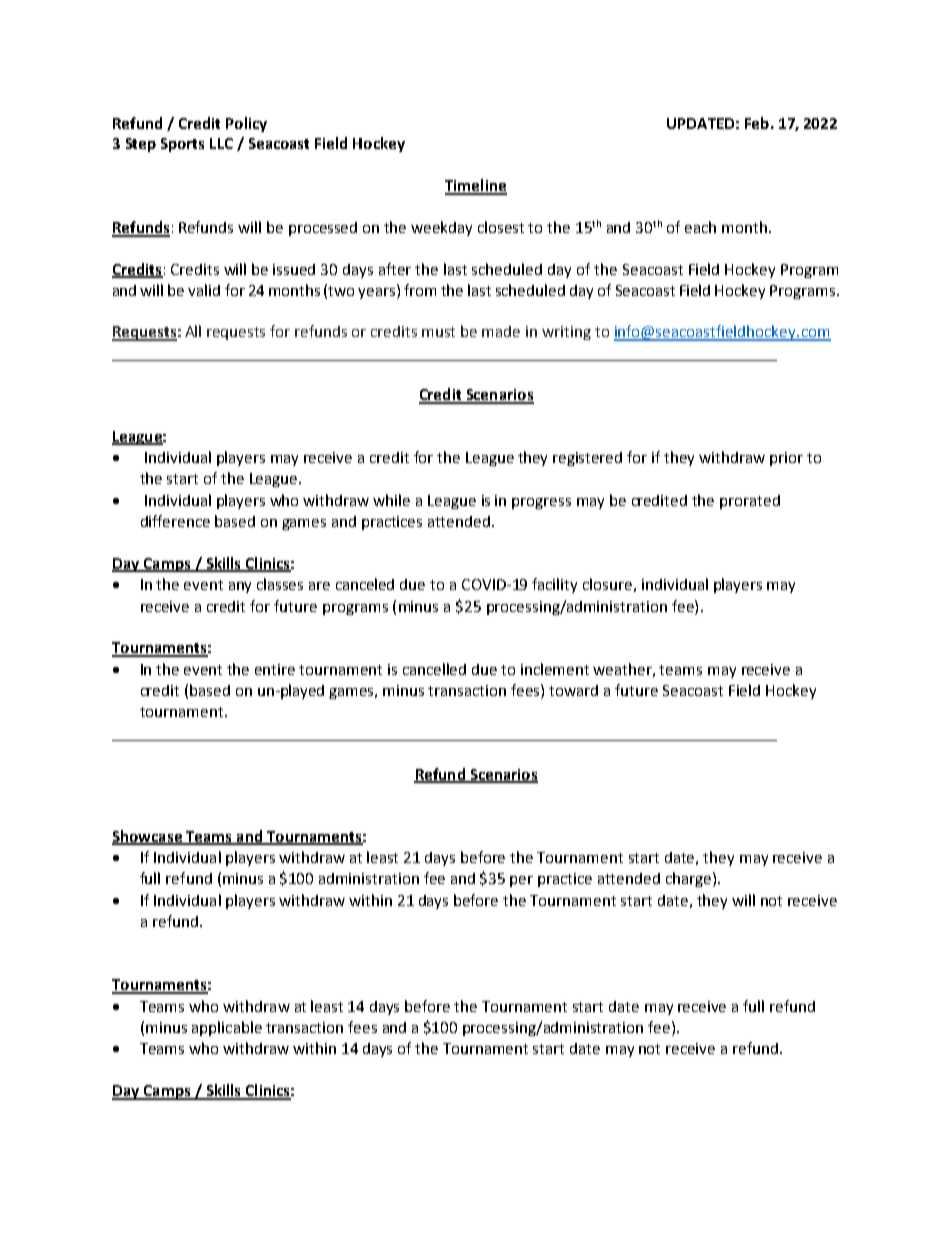  What do you see at coordinates (750, 502) in the image?
I see `prorated` at bounding box center [750, 502].
